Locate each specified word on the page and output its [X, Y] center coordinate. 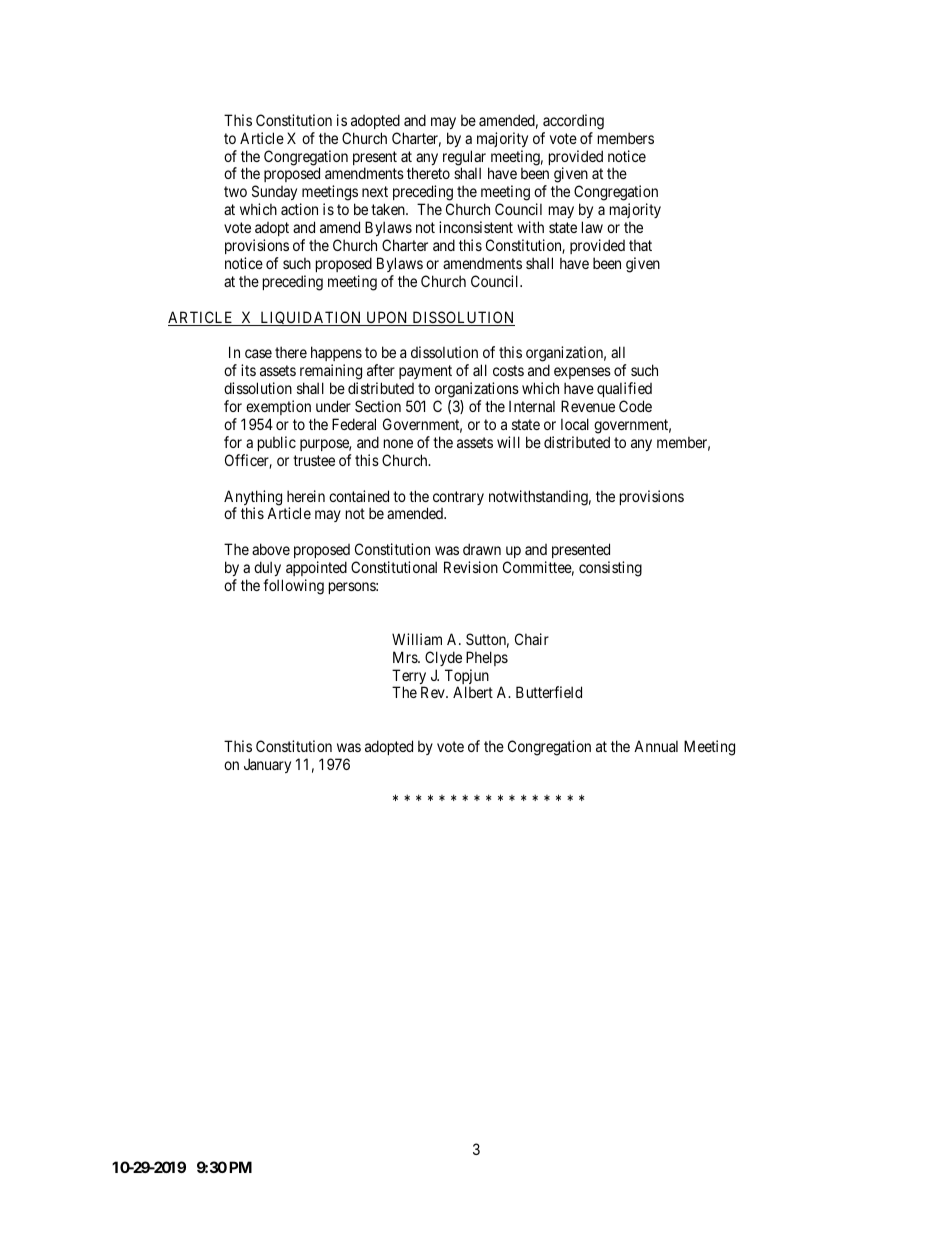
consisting [610, 569]
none [398, 443]
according [573, 122]
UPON [387, 318]
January [267, 765]
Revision [471, 567]
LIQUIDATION [311, 318]
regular [466, 159]
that [640, 245]
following [293, 587]
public [277, 443]
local [575, 424]
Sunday [274, 194]
